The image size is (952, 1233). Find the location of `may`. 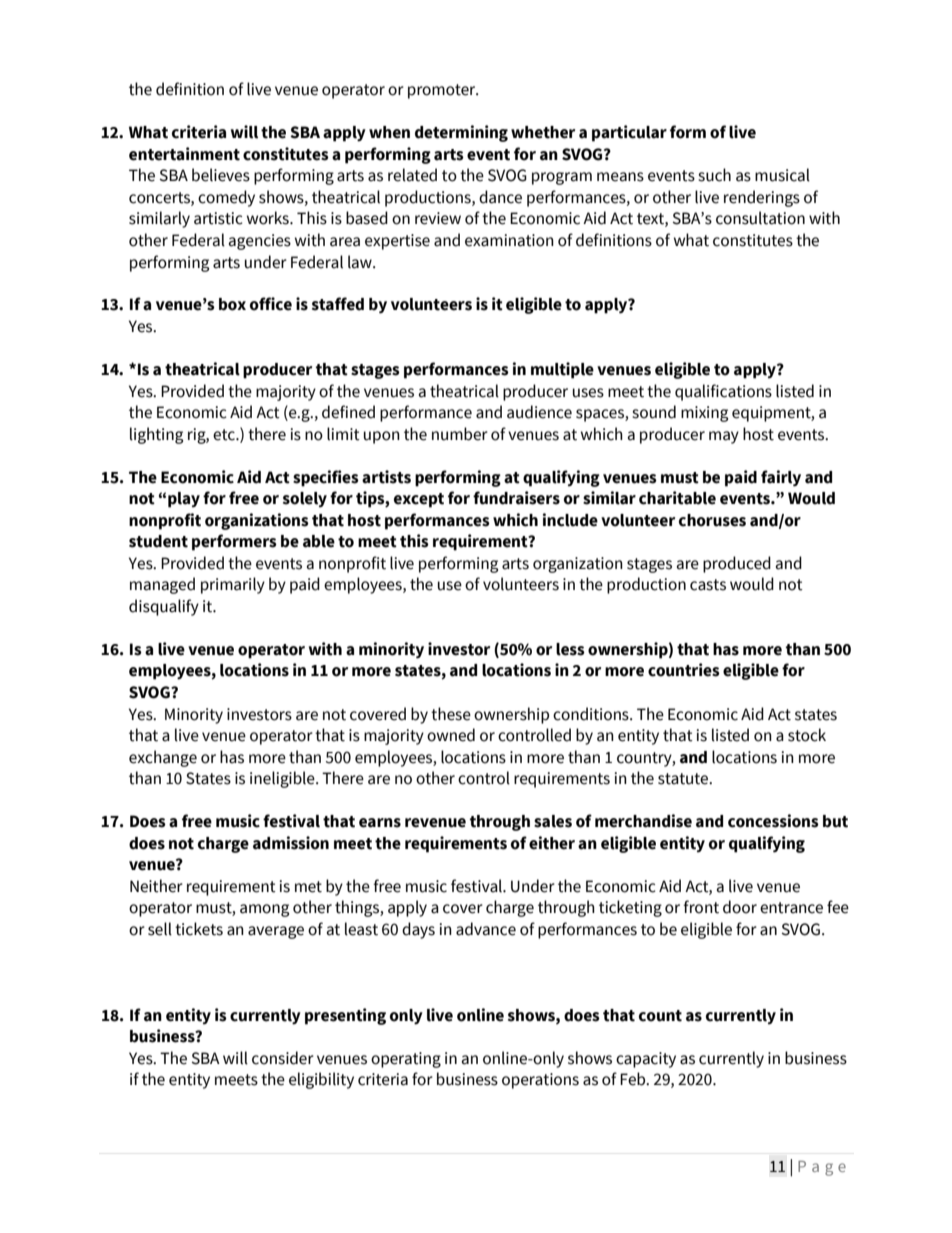

may is located at coordinates (724, 437).
